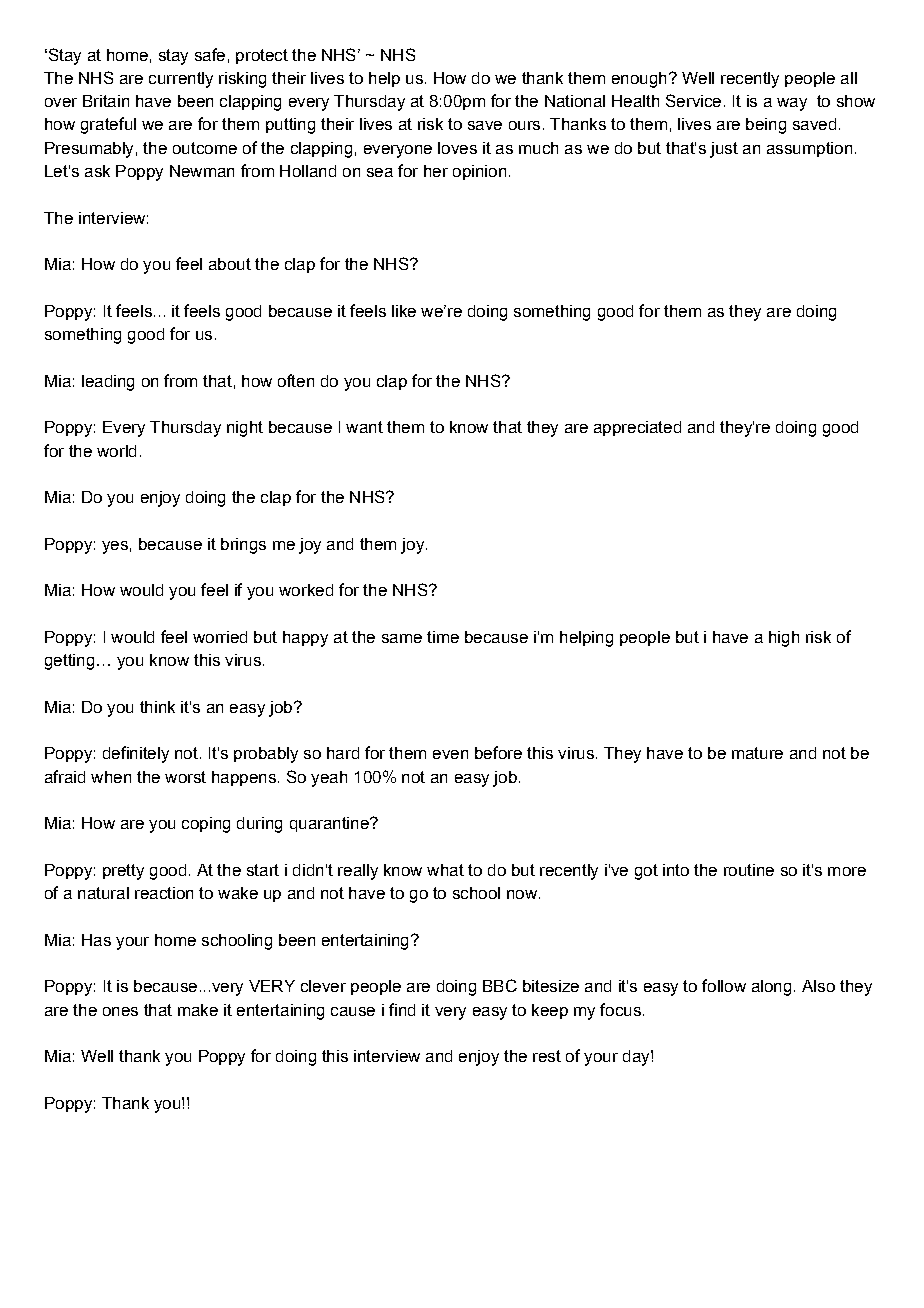 This document has width=924, height=1308. Describe the element at coordinates (364, 427) in the document. I see `want` at that location.
